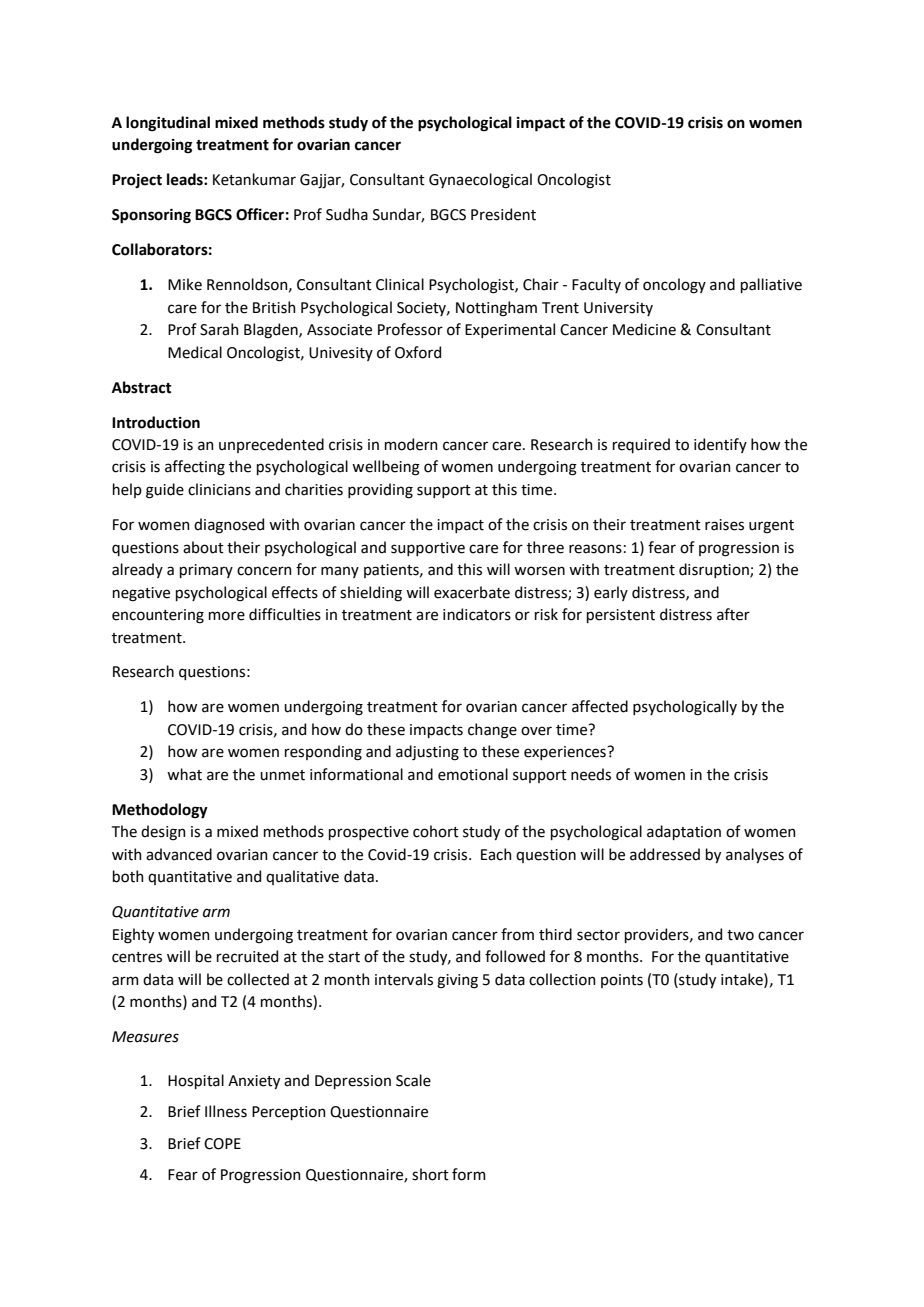 The width and height of the page is (924, 1307). Describe the element at coordinates (674, 286) in the page. I see `oncology` at that location.
